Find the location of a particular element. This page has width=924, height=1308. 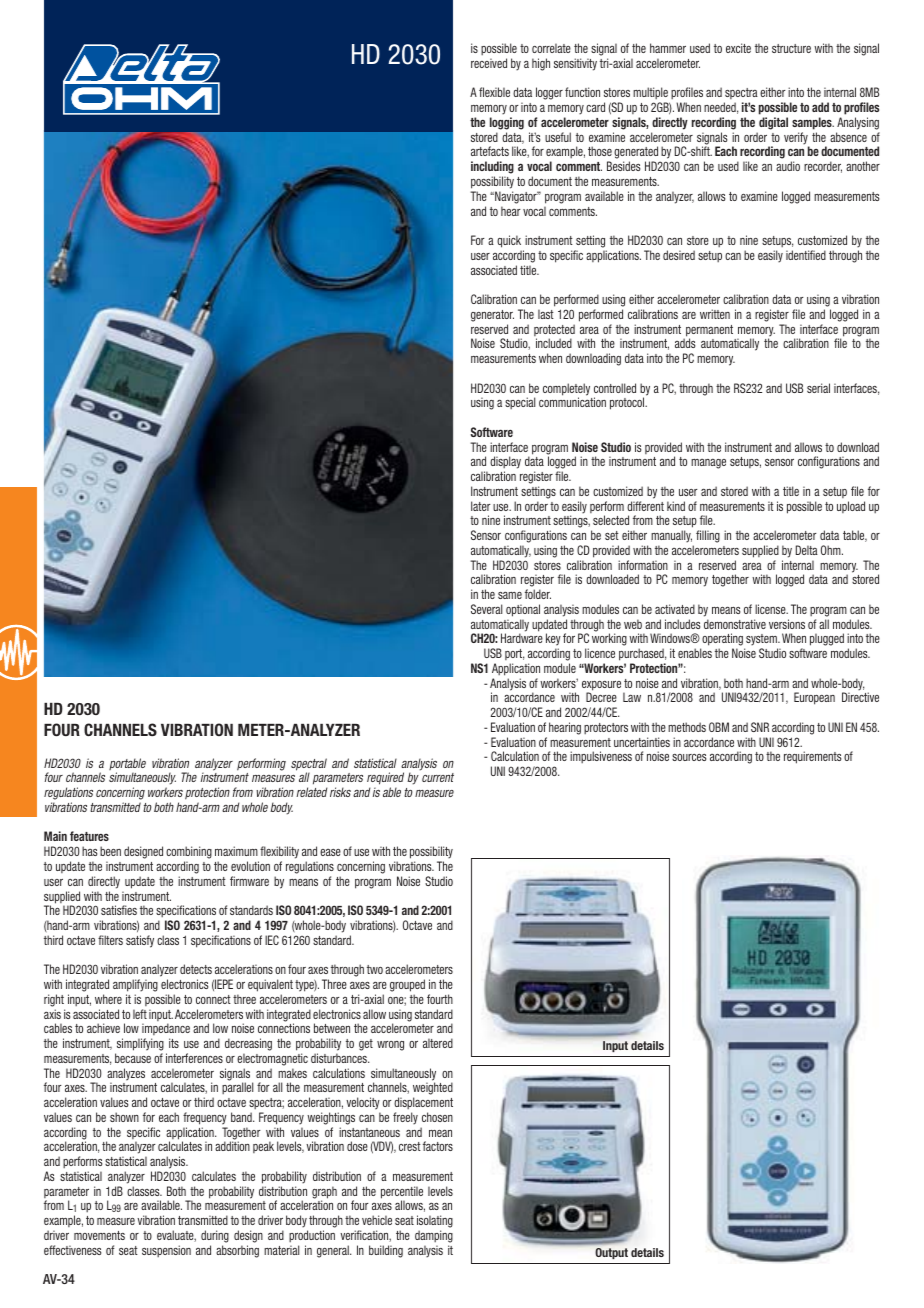

received is located at coordinates (489, 63).
